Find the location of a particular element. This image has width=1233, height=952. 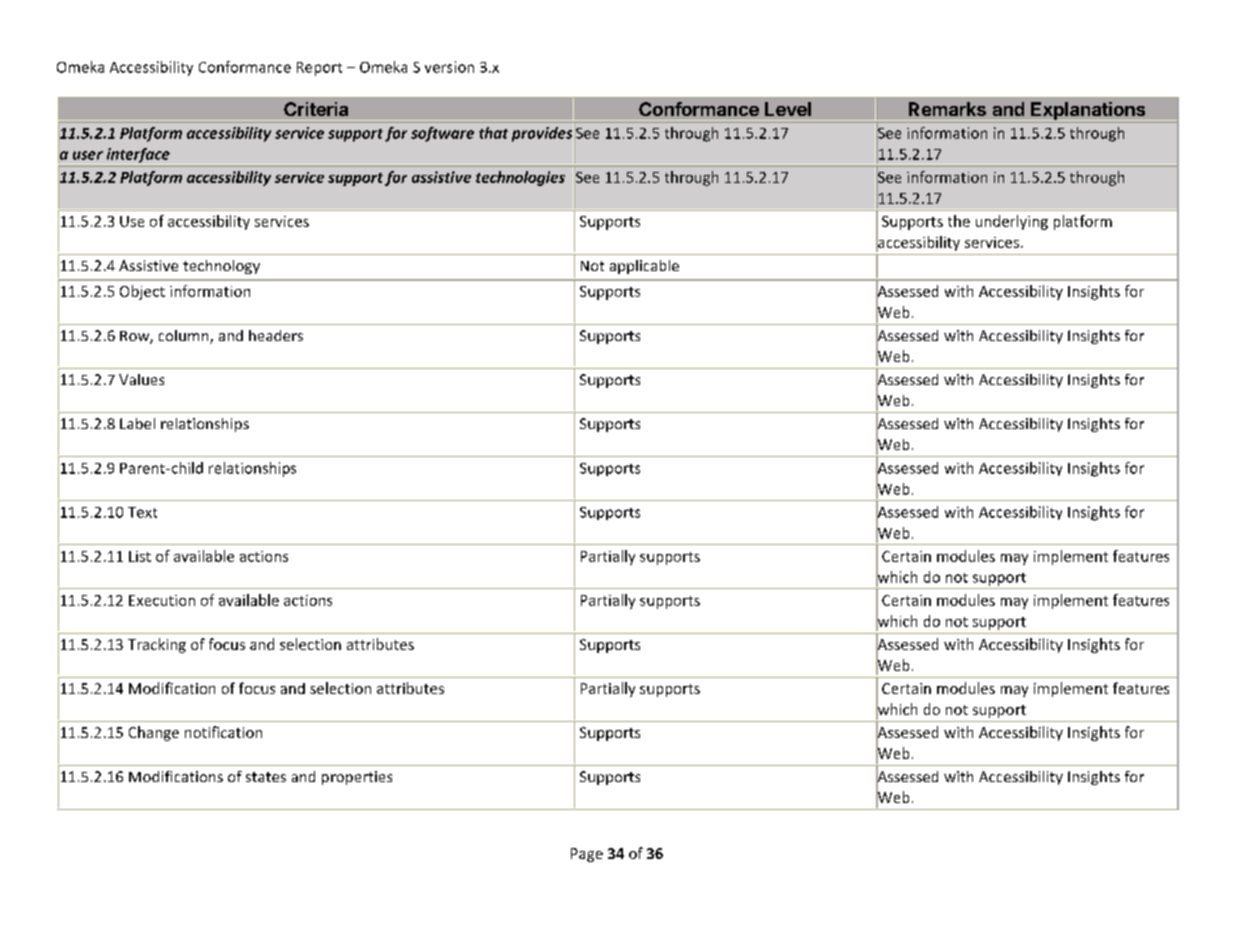

provides is located at coordinates (542, 134).
